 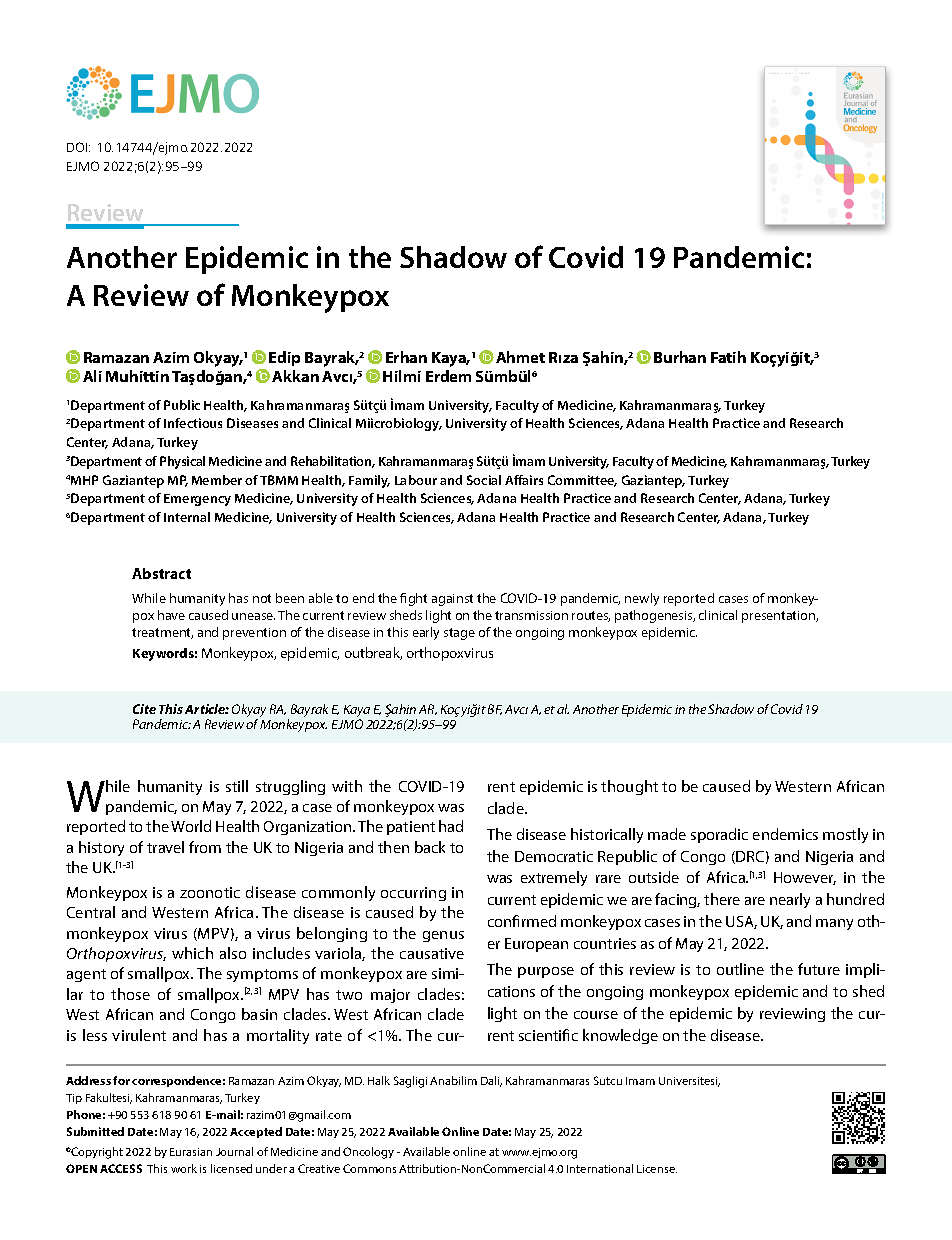 What do you see at coordinates (520, 357) in the screenshot?
I see `Ahmet` at bounding box center [520, 357].
